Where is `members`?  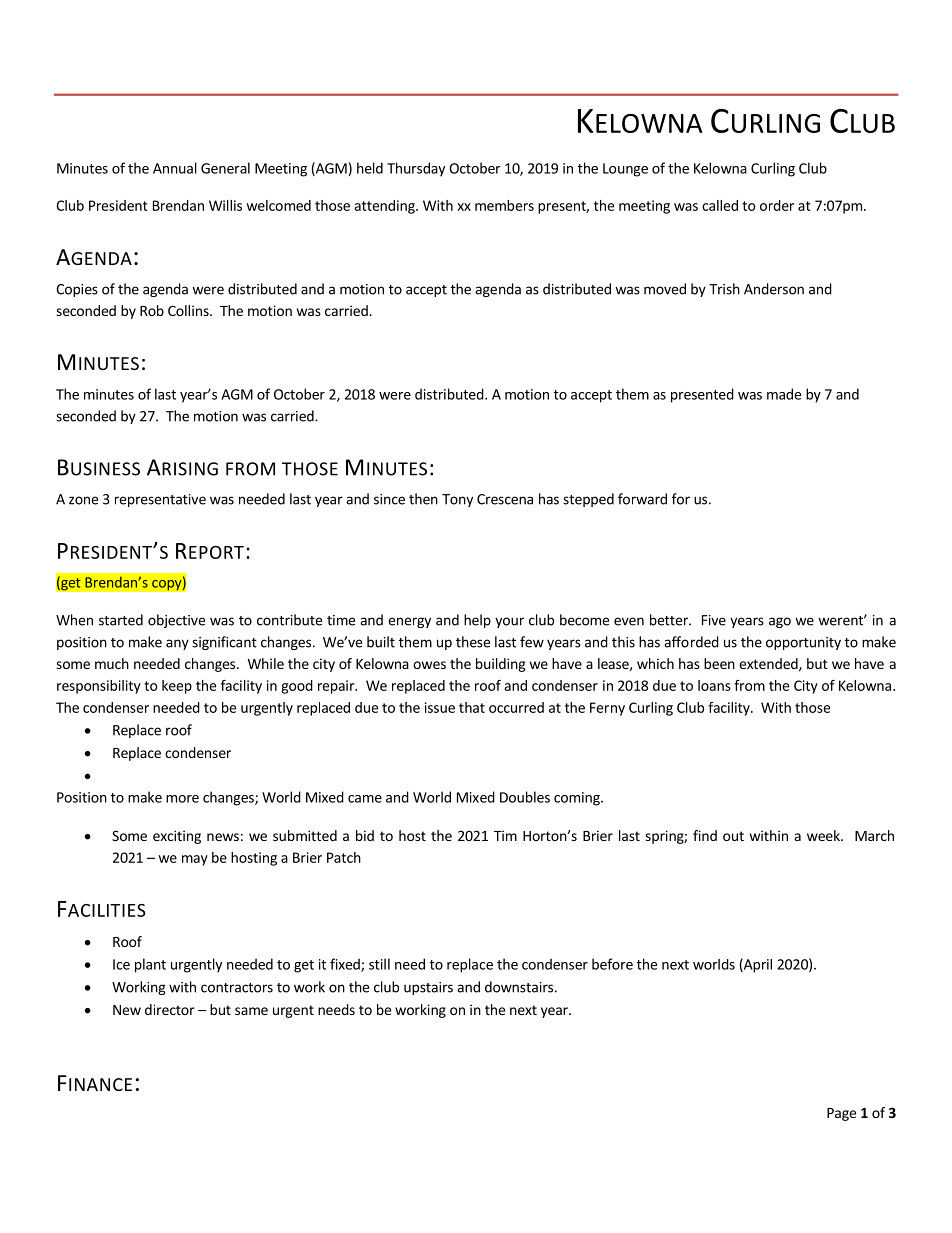 members is located at coordinates (504, 205).
